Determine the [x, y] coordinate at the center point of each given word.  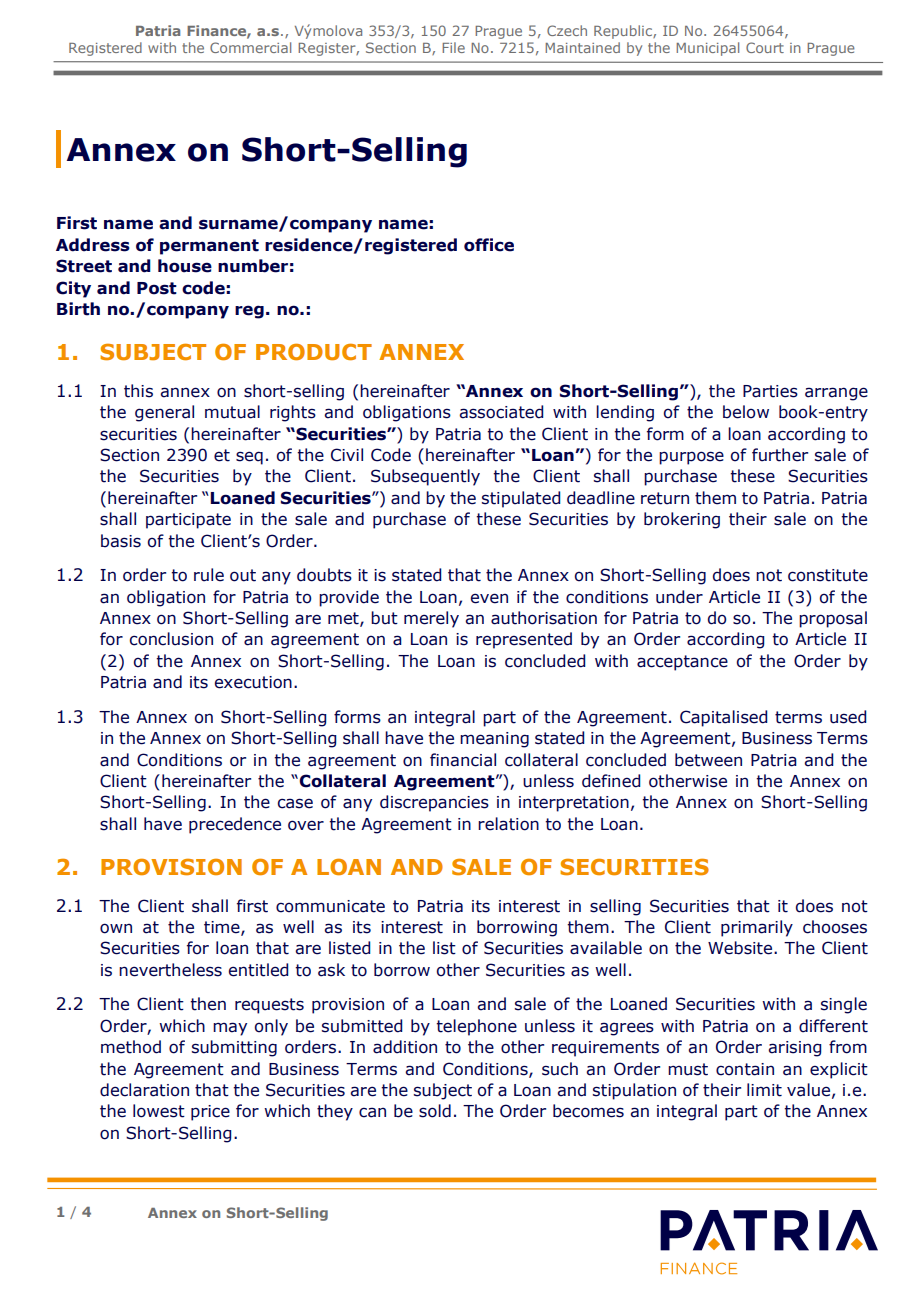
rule [209, 575]
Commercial [250, 47]
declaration [144, 1090]
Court [765, 47]
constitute [828, 575]
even [489, 598]
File [453, 47]
